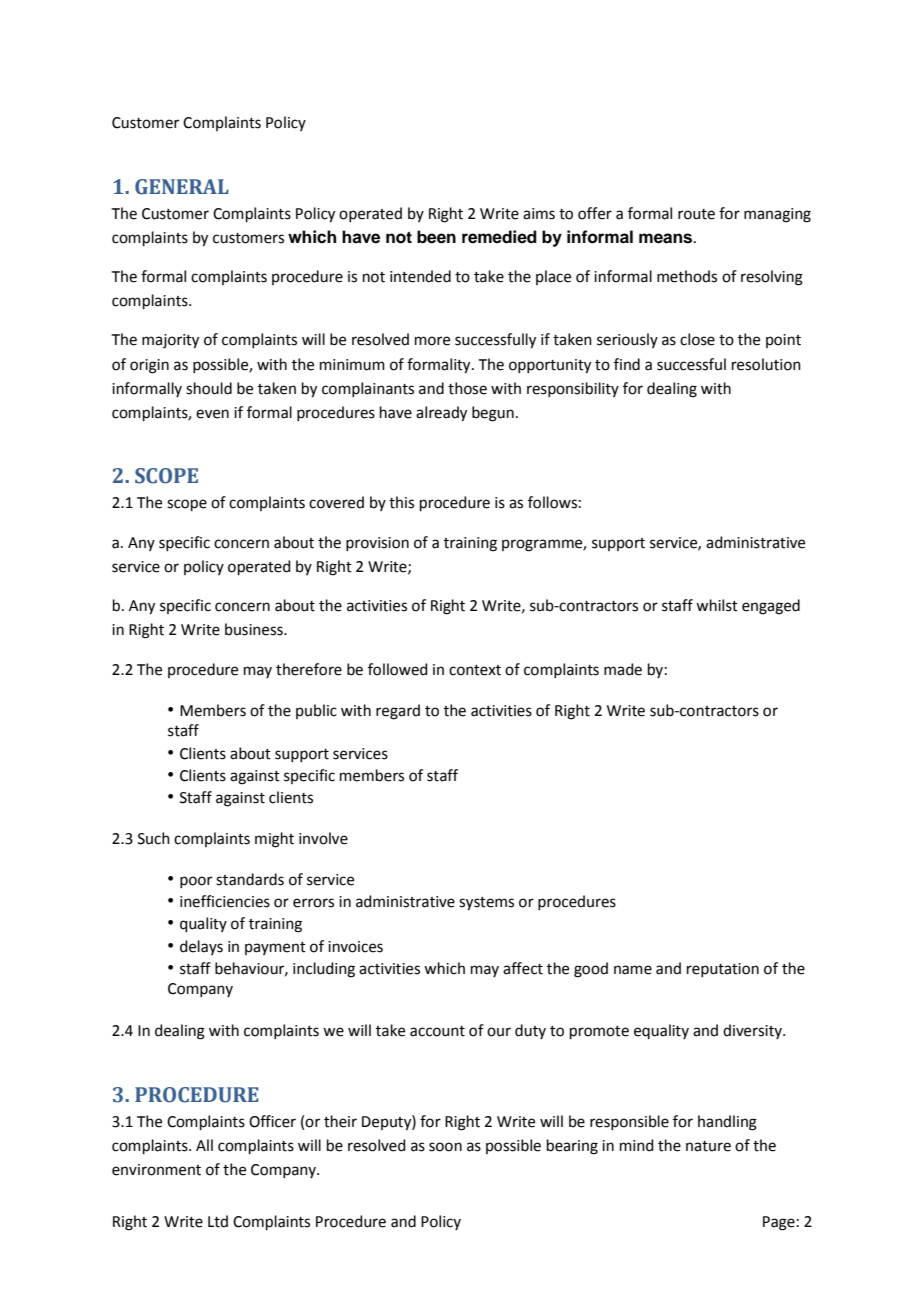 Image resolution: width=924 pixels, height=1308 pixels. What do you see at coordinates (766, 364) in the screenshot?
I see `resolution` at bounding box center [766, 364].
